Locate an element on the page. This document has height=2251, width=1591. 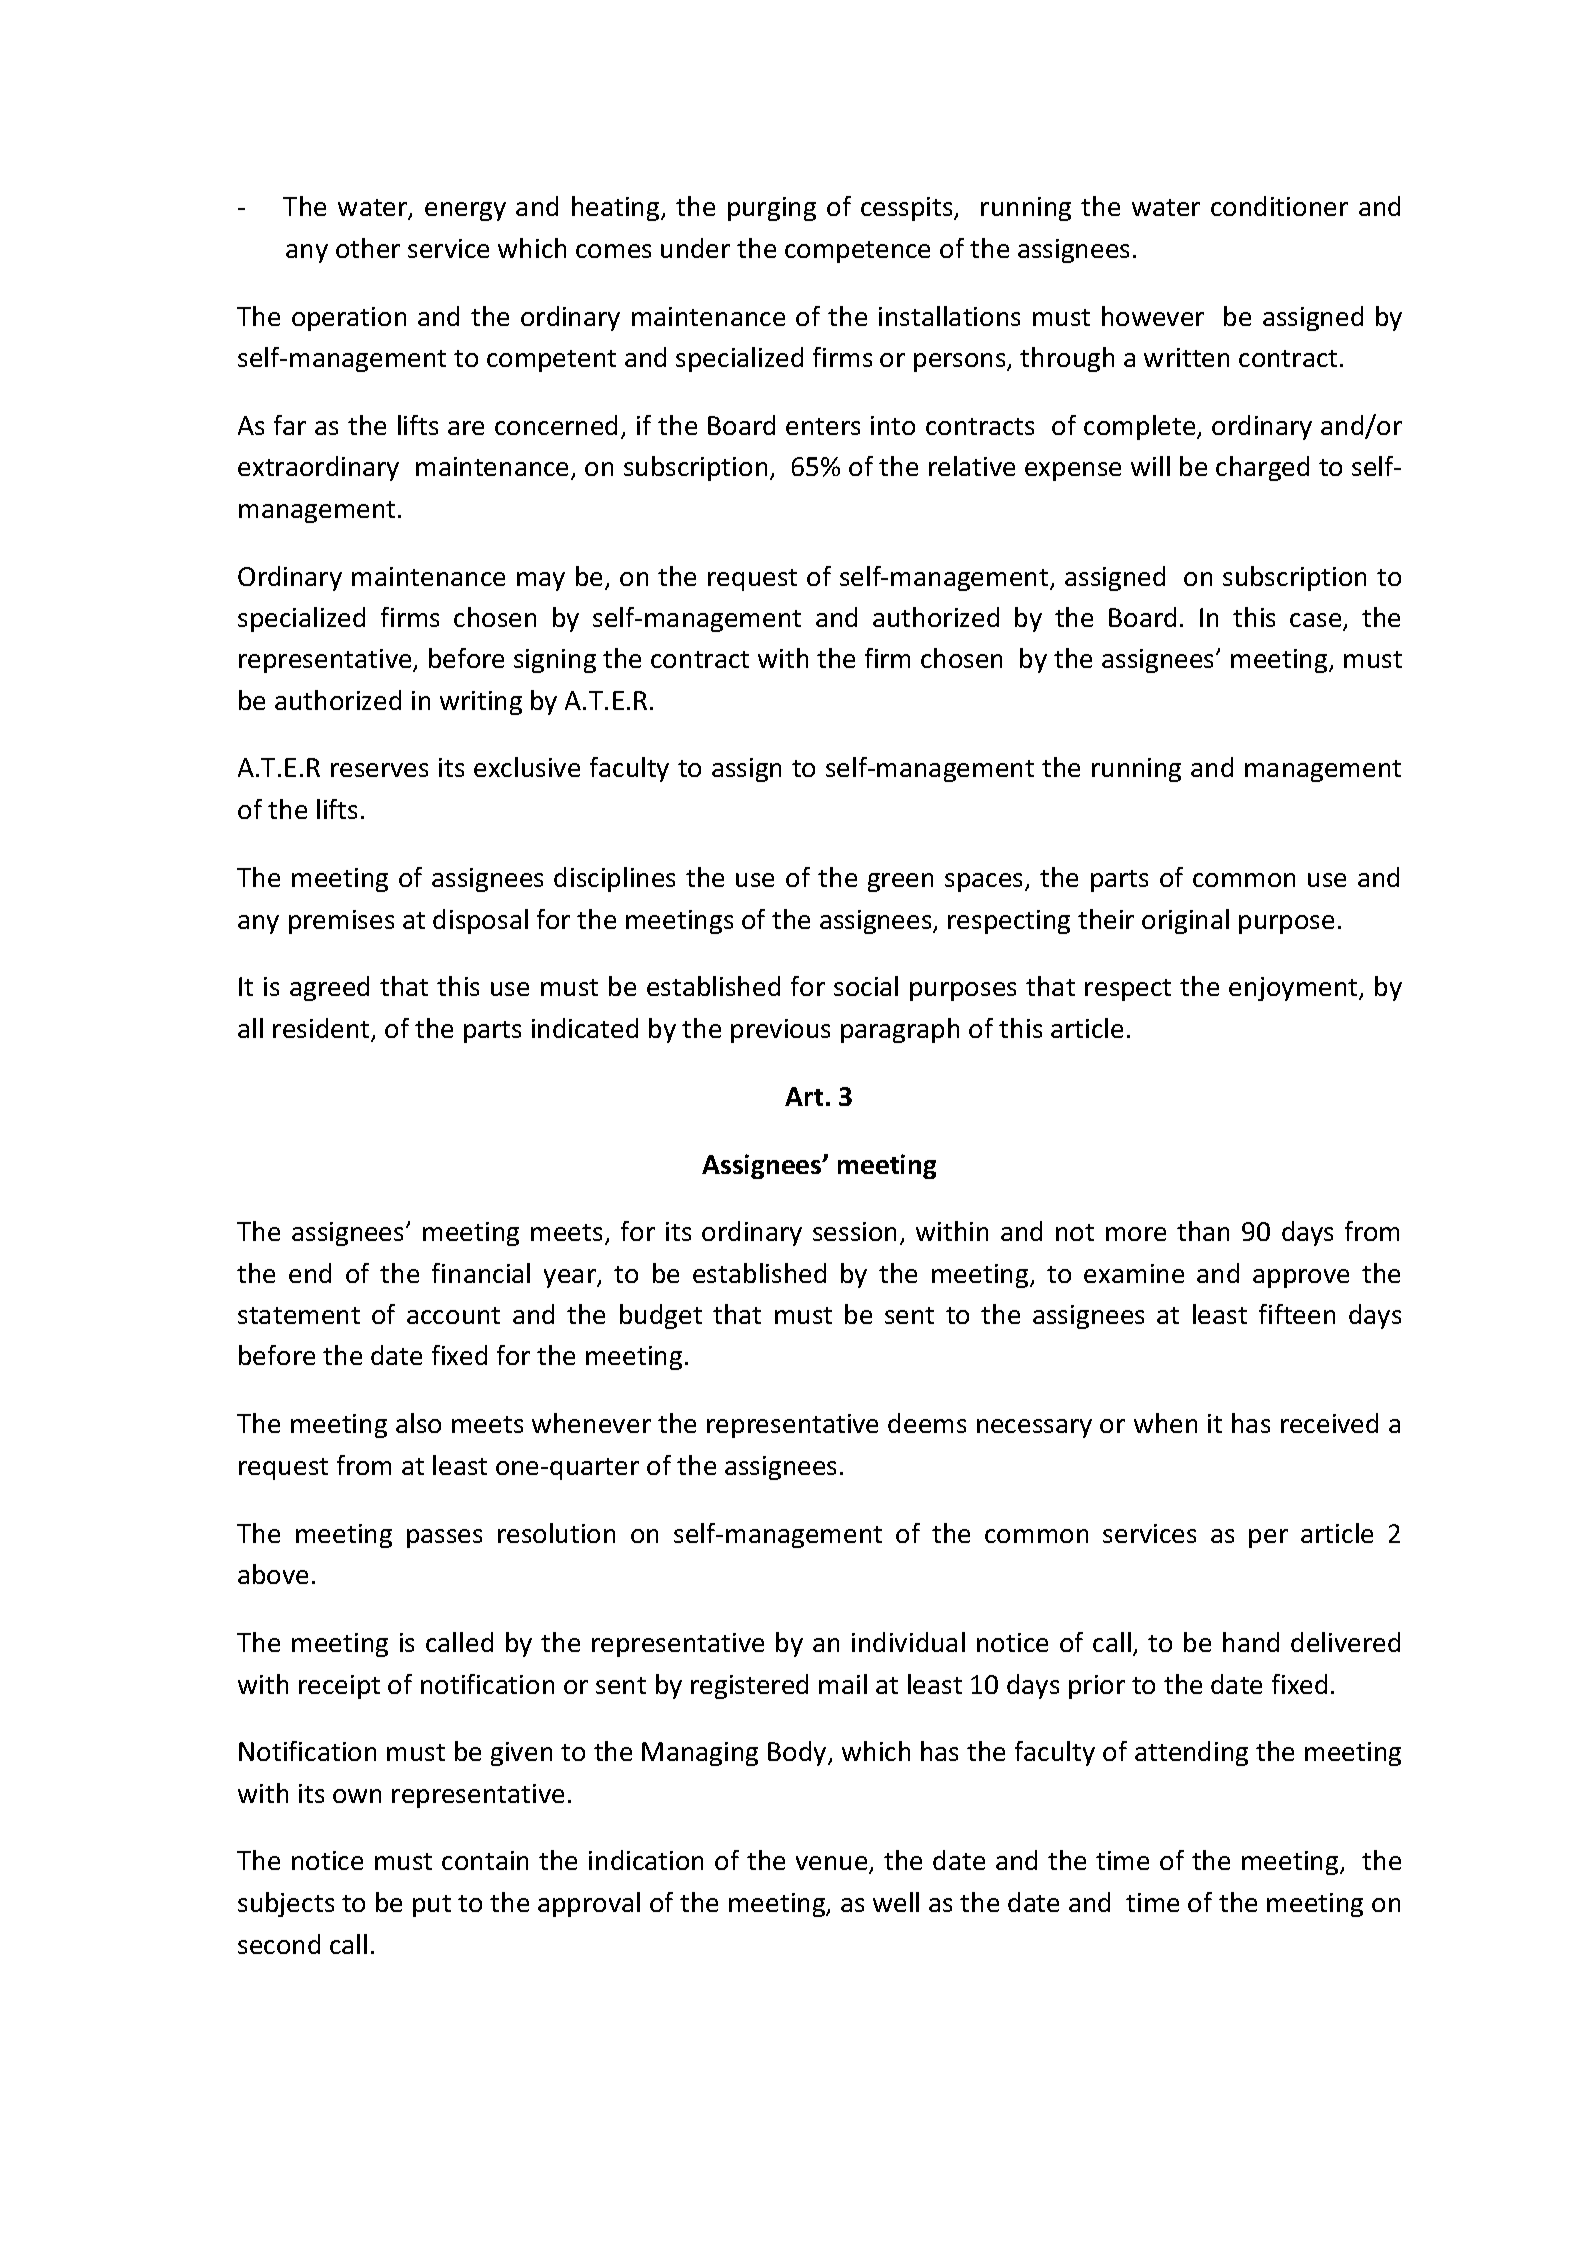
previous is located at coordinates (780, 1031).
